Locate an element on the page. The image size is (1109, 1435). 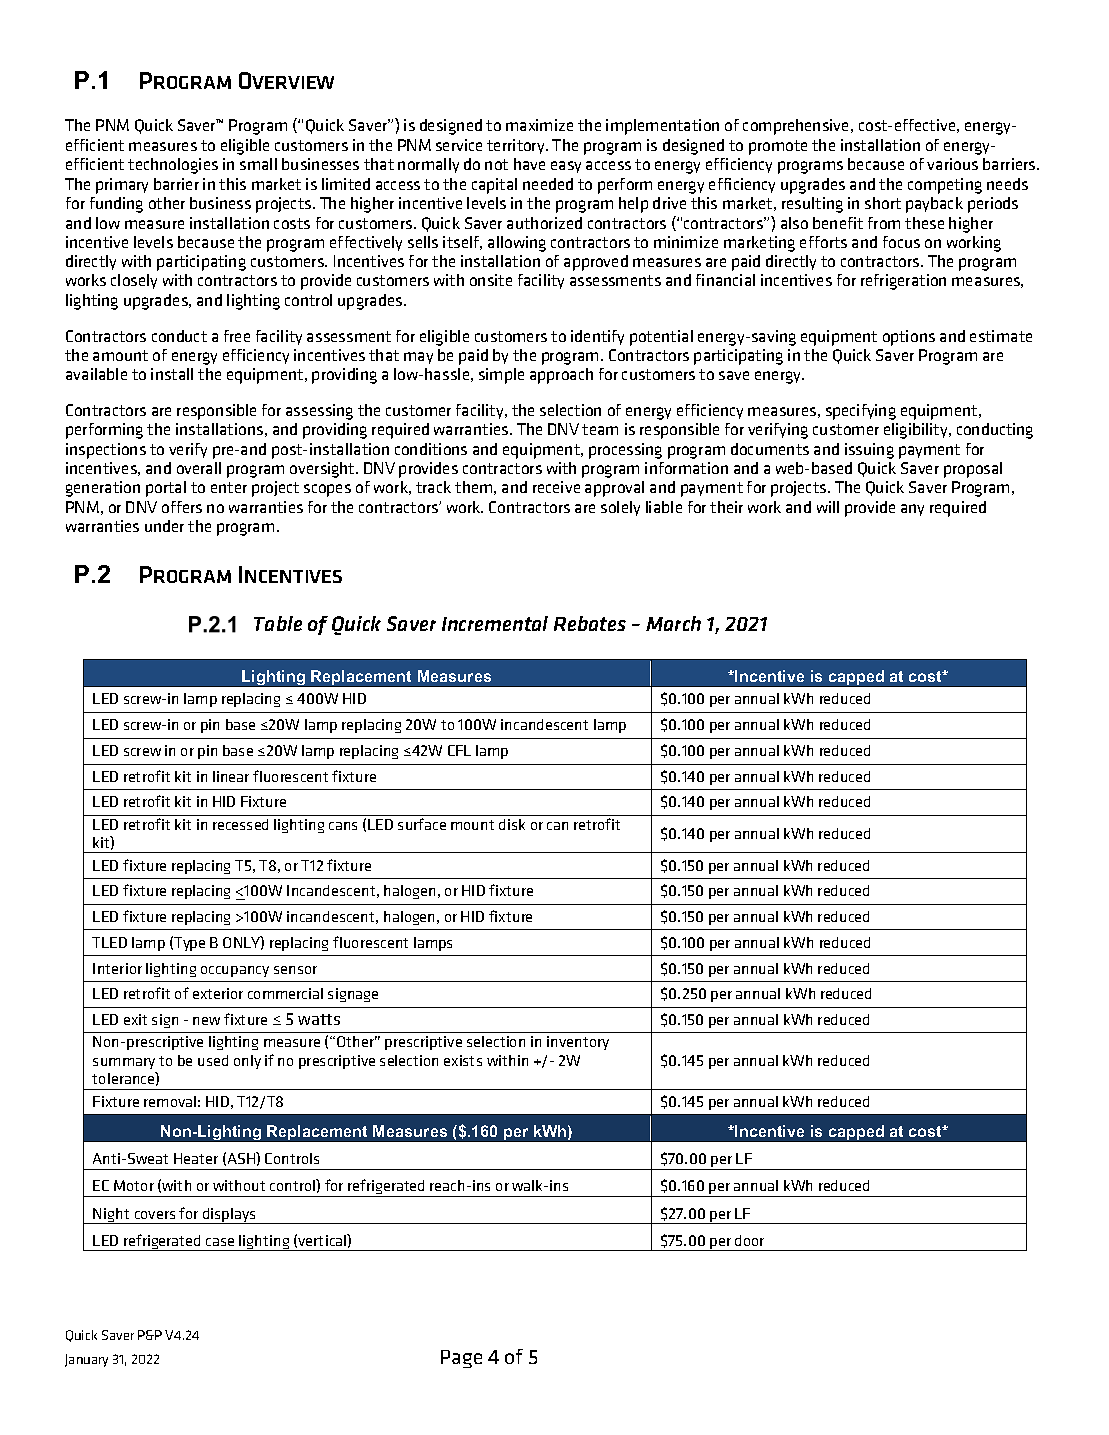
January is located at coordinates (86, 1360).
